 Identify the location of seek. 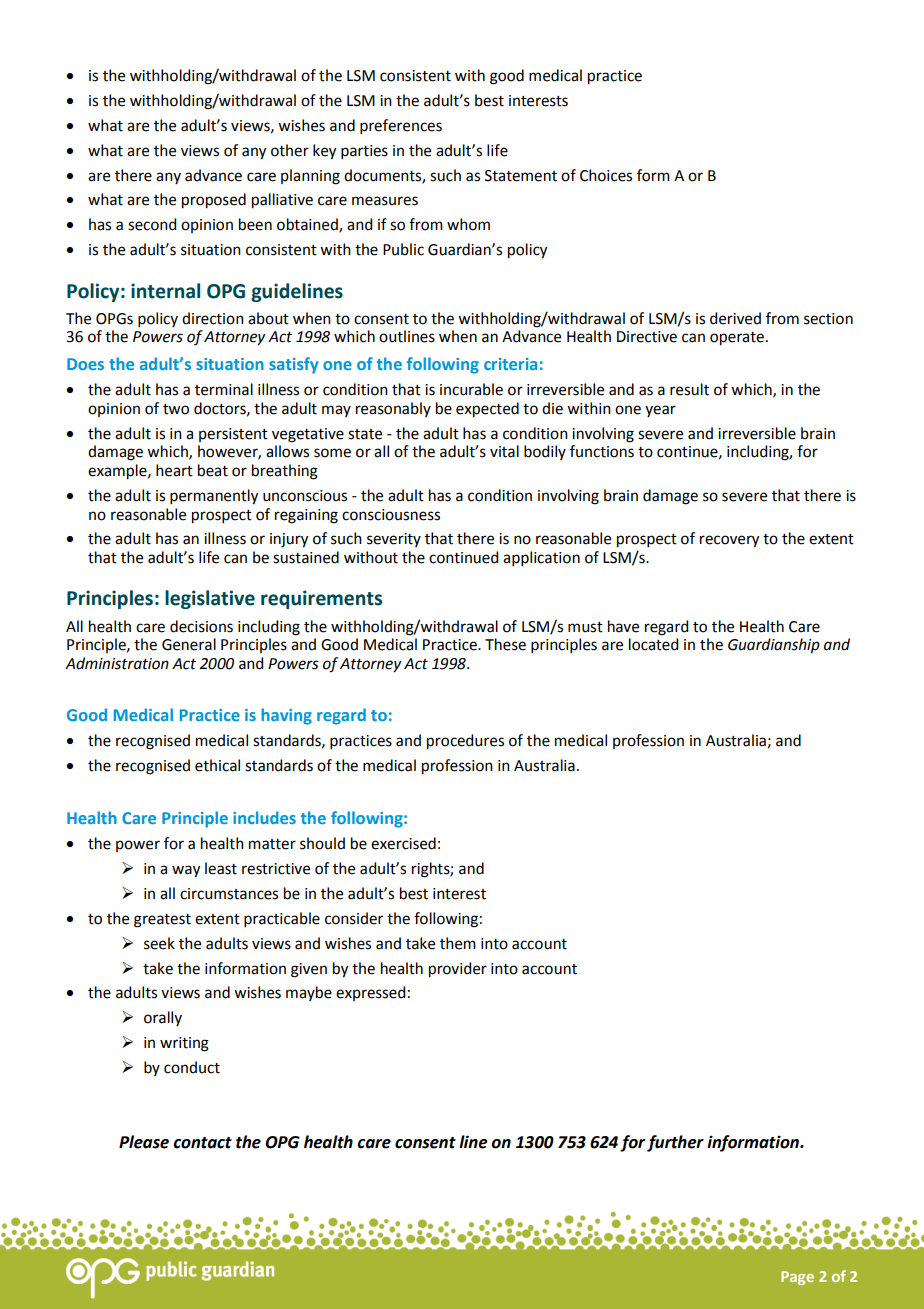
(159, 943).
